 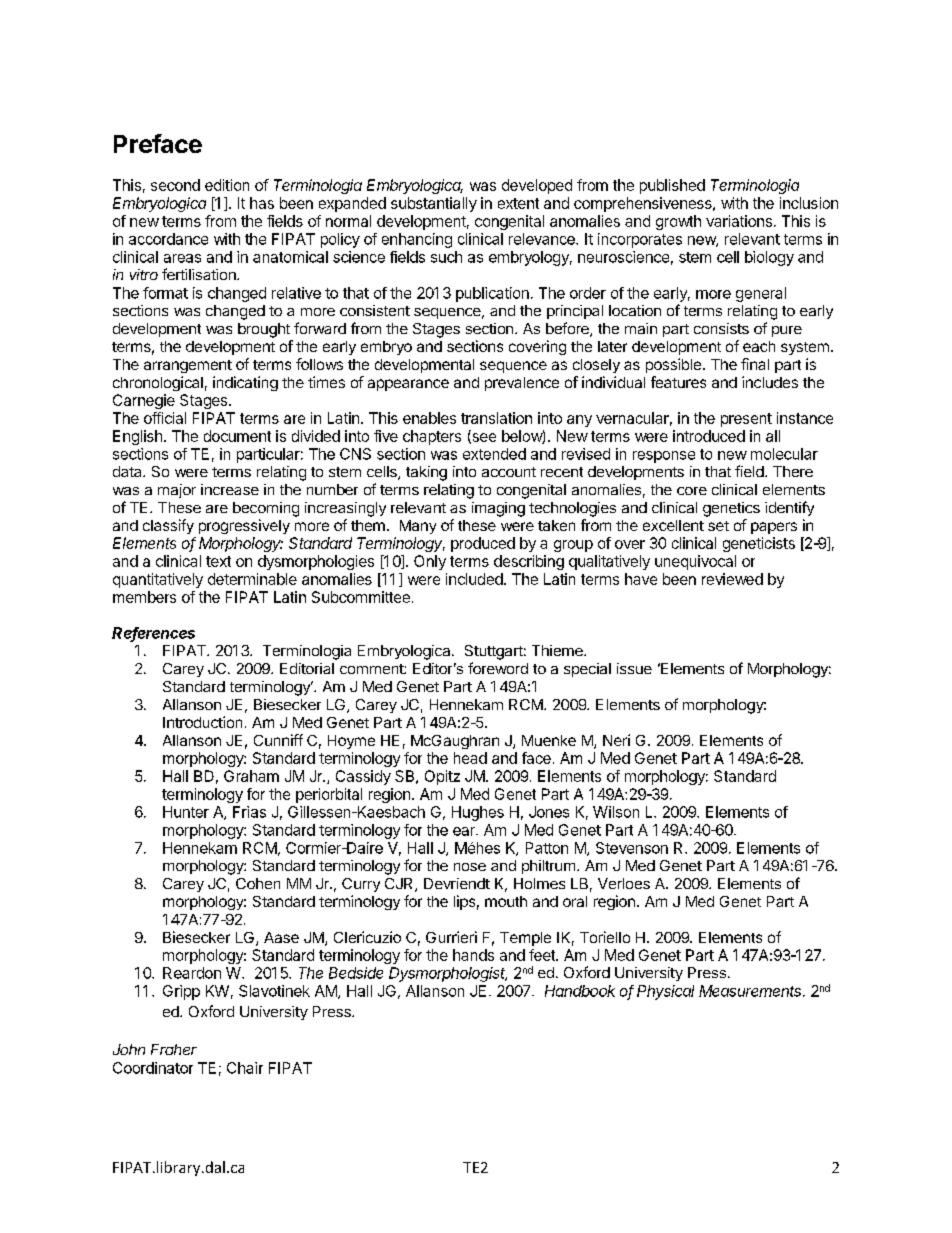 What do you see at coordinates (498, 509) in the screenshot?
I see `imaging` at bounding box center [498, 509].
